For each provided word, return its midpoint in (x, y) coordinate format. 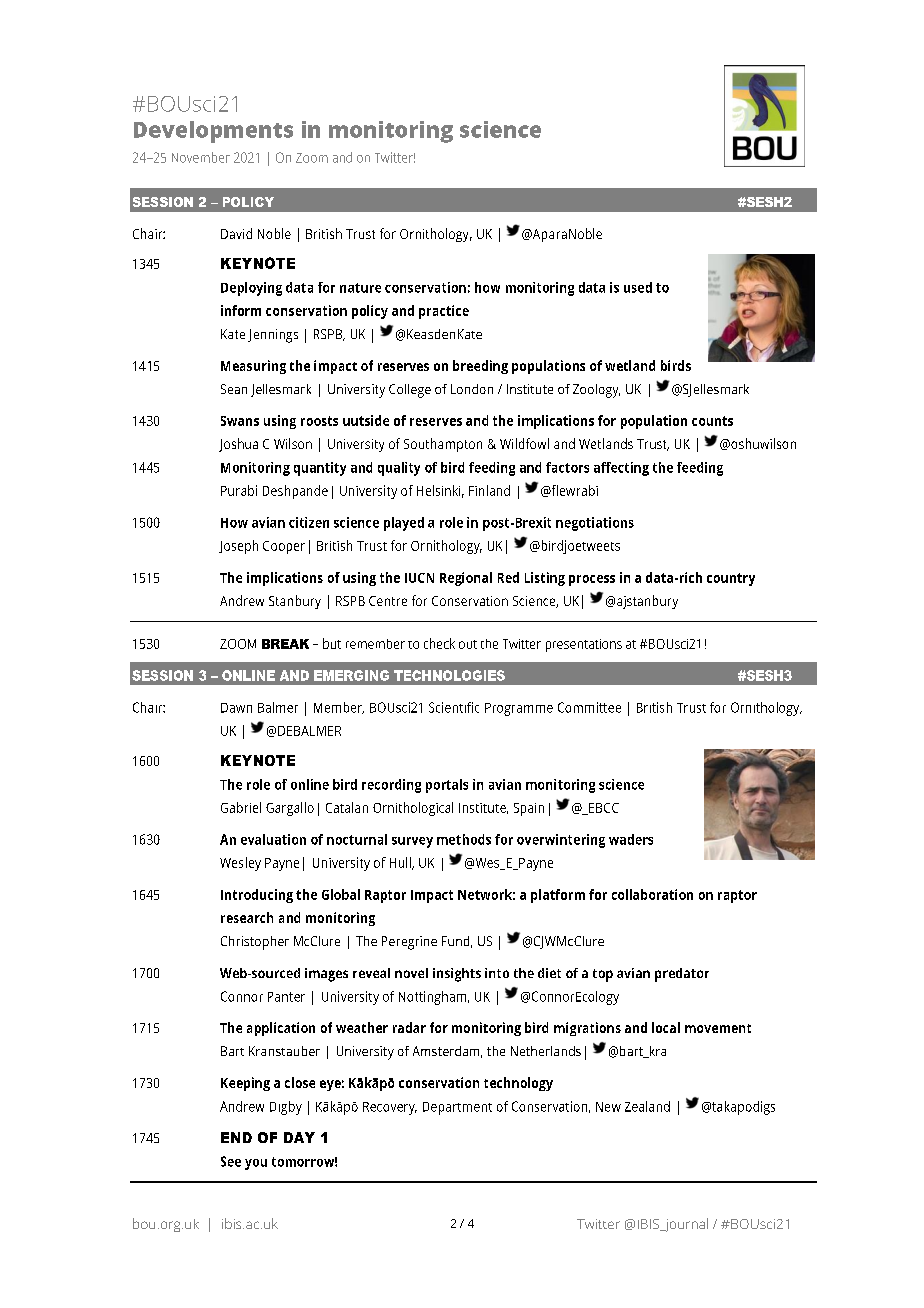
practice (444, 312)
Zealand (647, 1106)
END (236, 1137)
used (638, 287)
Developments (213, 132)
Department (457, 1108)
